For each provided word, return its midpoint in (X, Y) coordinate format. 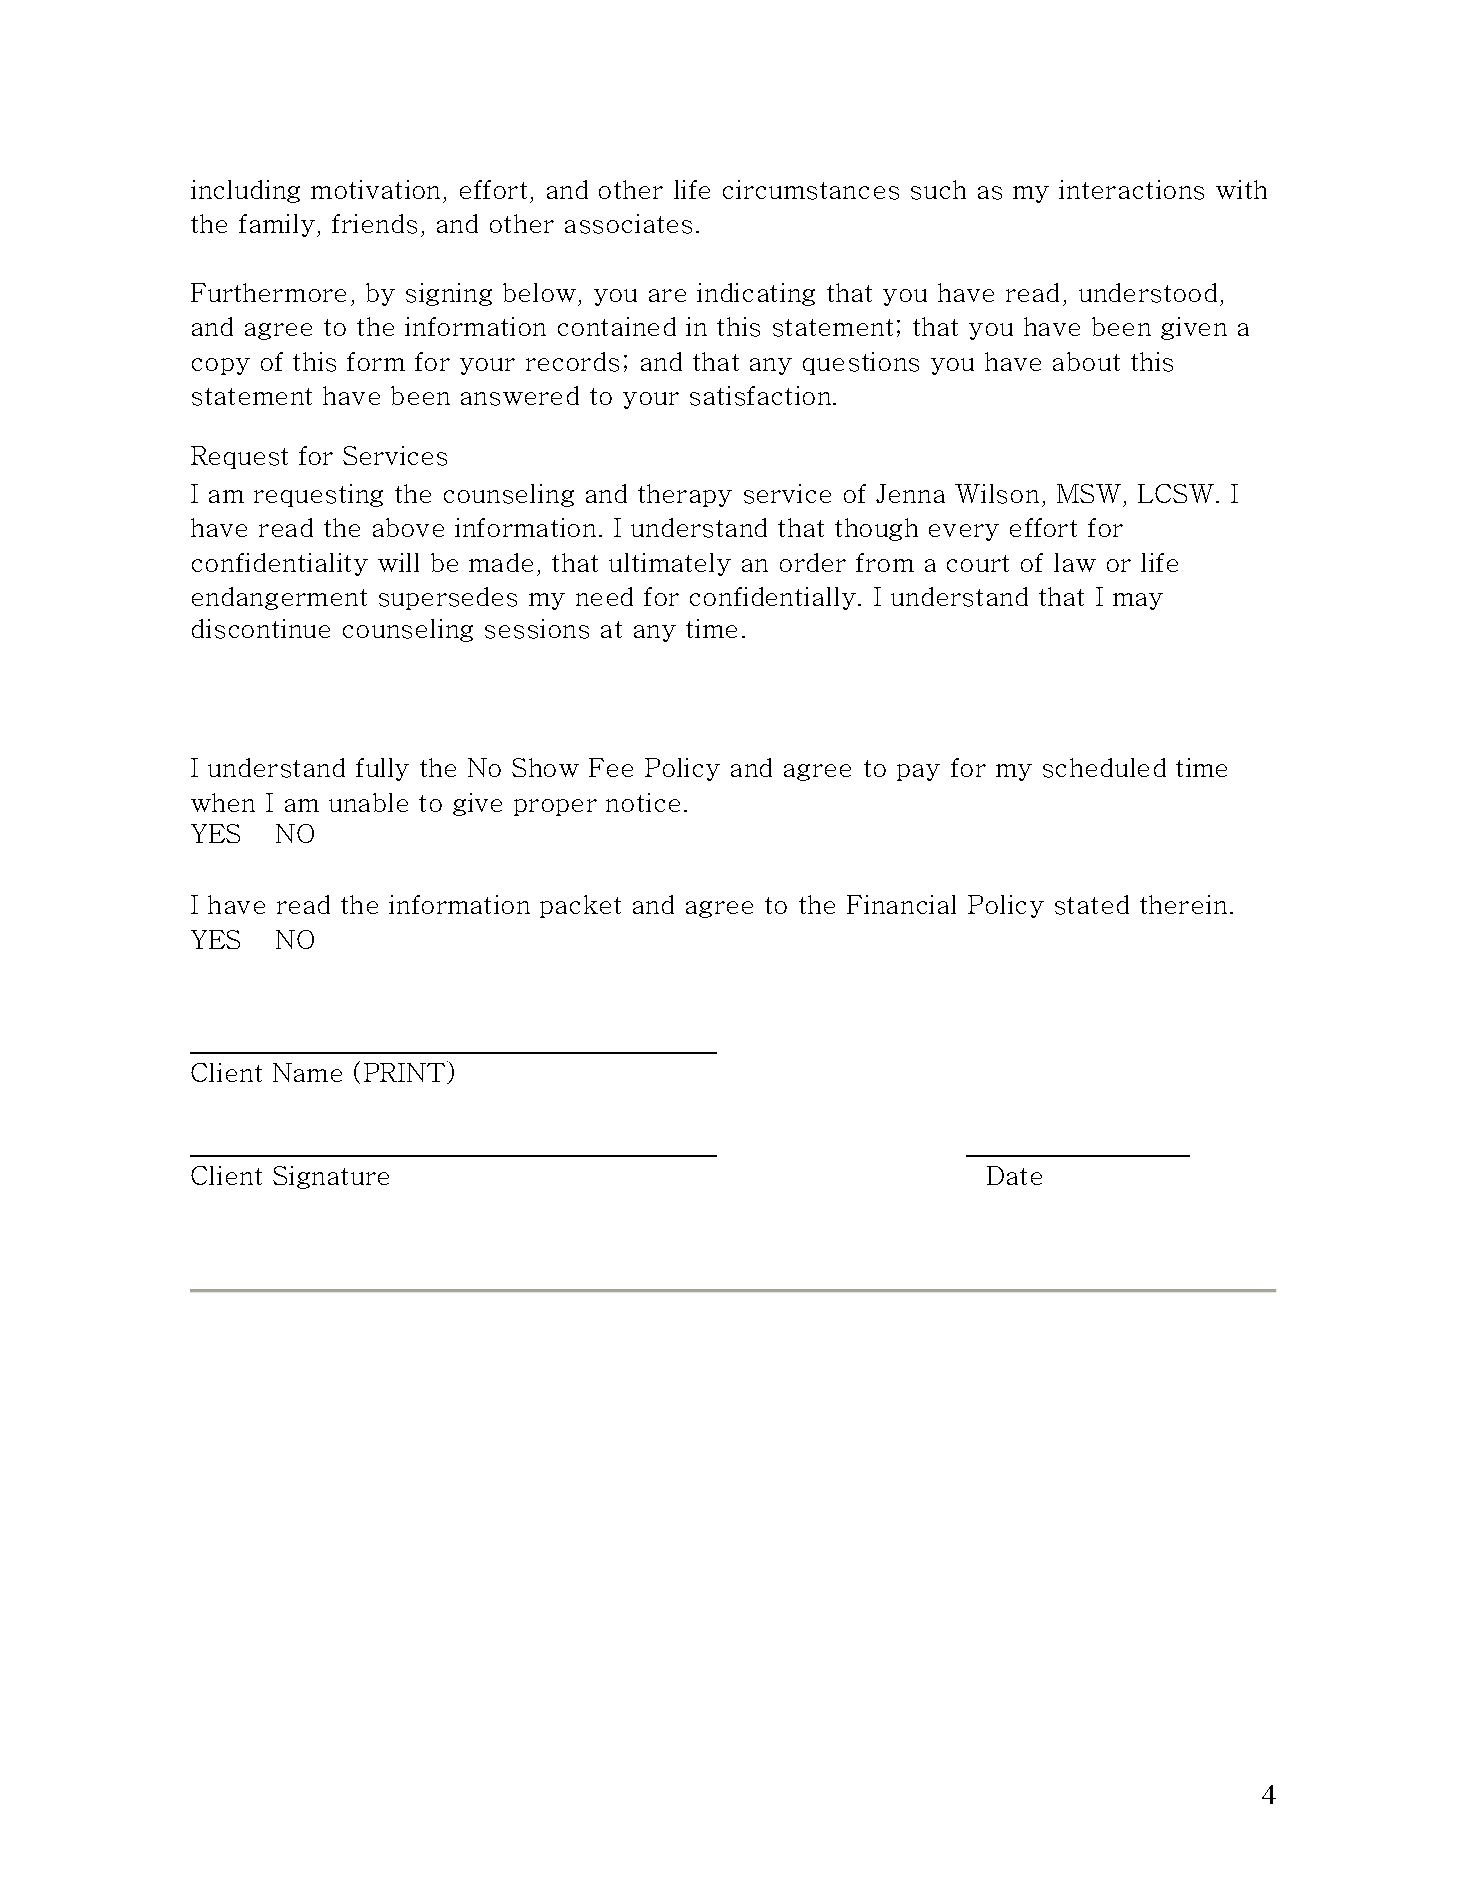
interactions (1131, 190)
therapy (685, 495)
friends (374, 224)
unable (368, 802)
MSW (1089, 493)
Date (1014, 1175)
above (408, 527)
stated (1092, 905)
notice (643, 802)
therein (1183, 904)
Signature (331, 1177)
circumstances (811, 190)
